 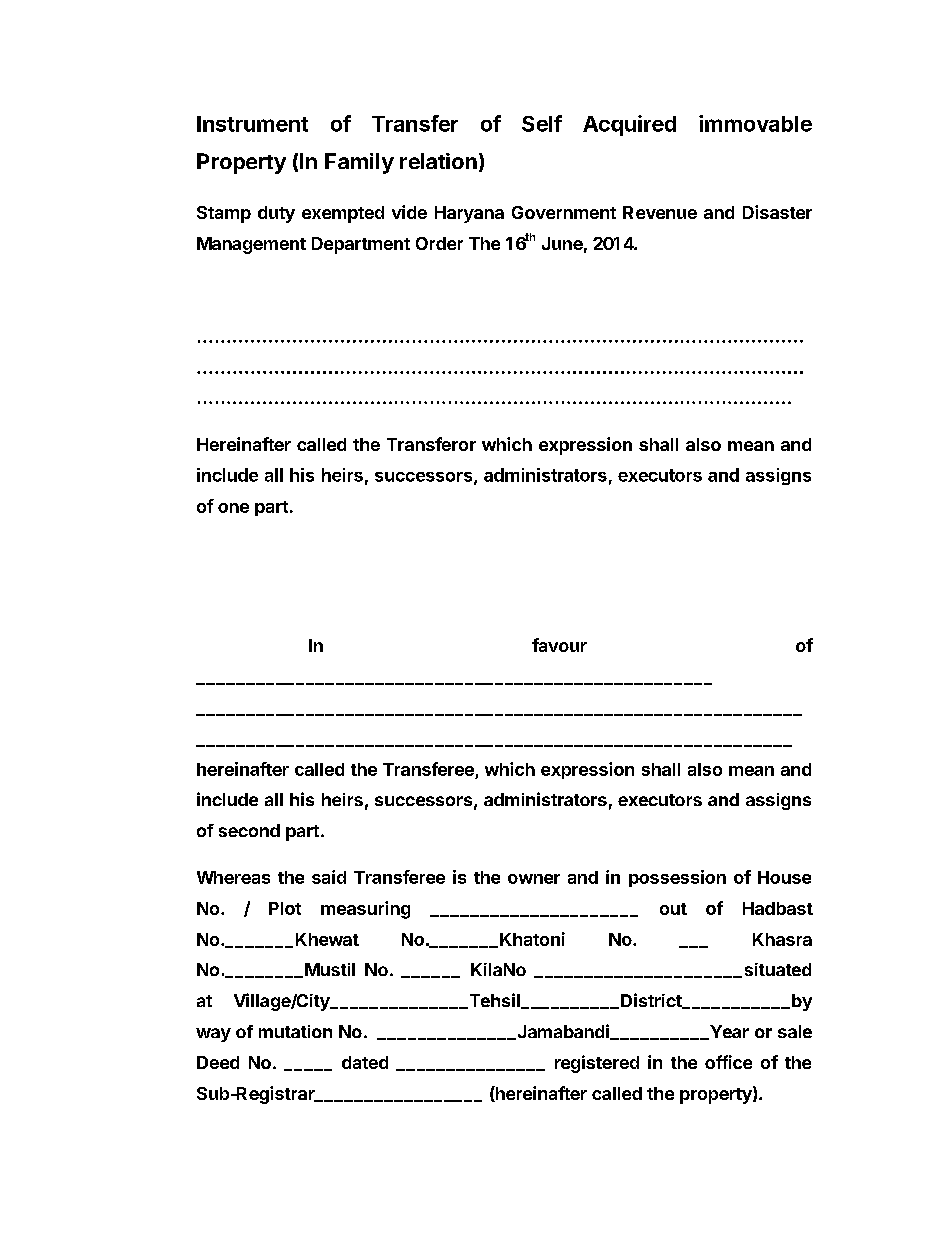 What do you see at coordinates (534, 879) in the screenshot?
I see `owner` at bounding box center [534, 879].
